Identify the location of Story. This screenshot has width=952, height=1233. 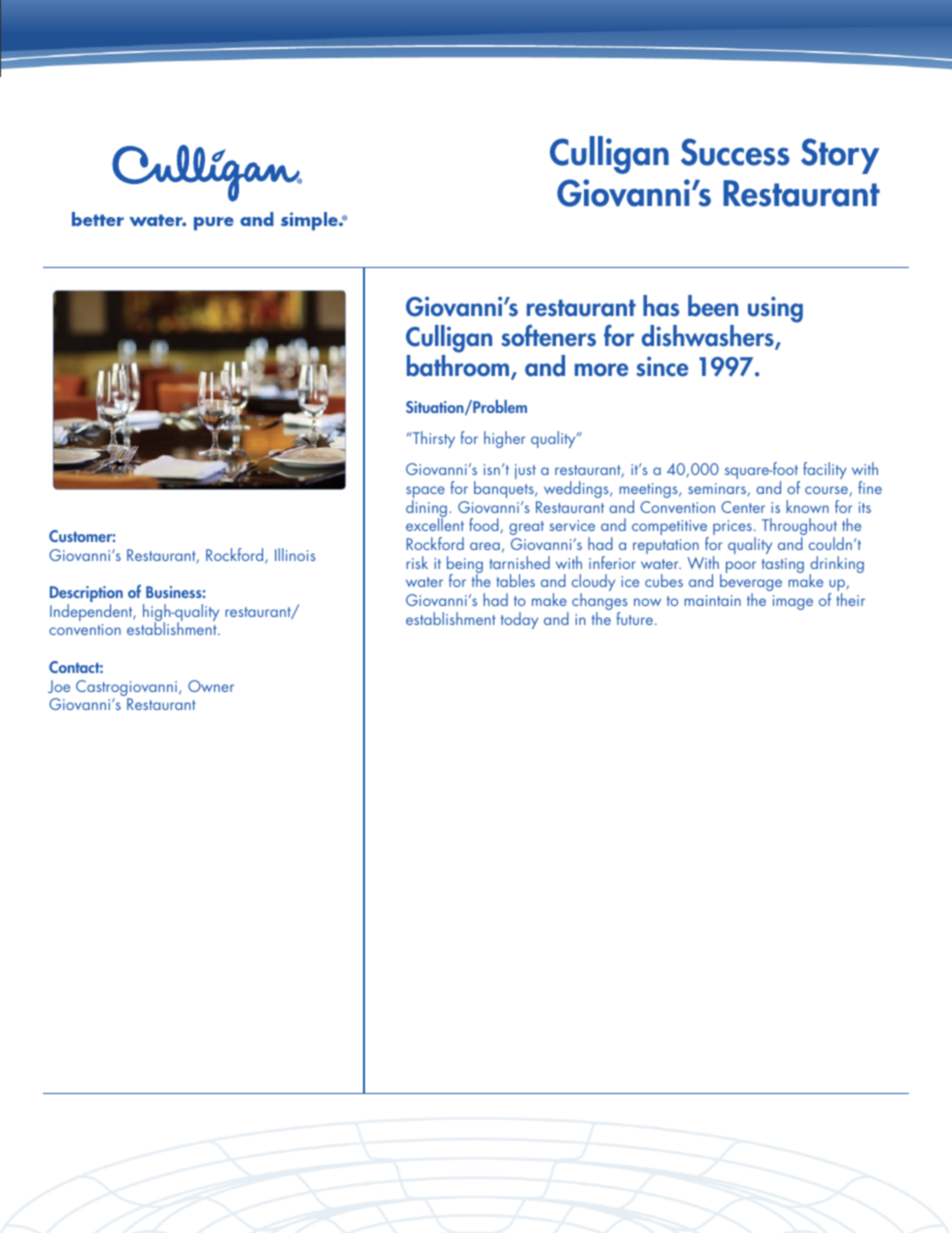
(840, 156).
